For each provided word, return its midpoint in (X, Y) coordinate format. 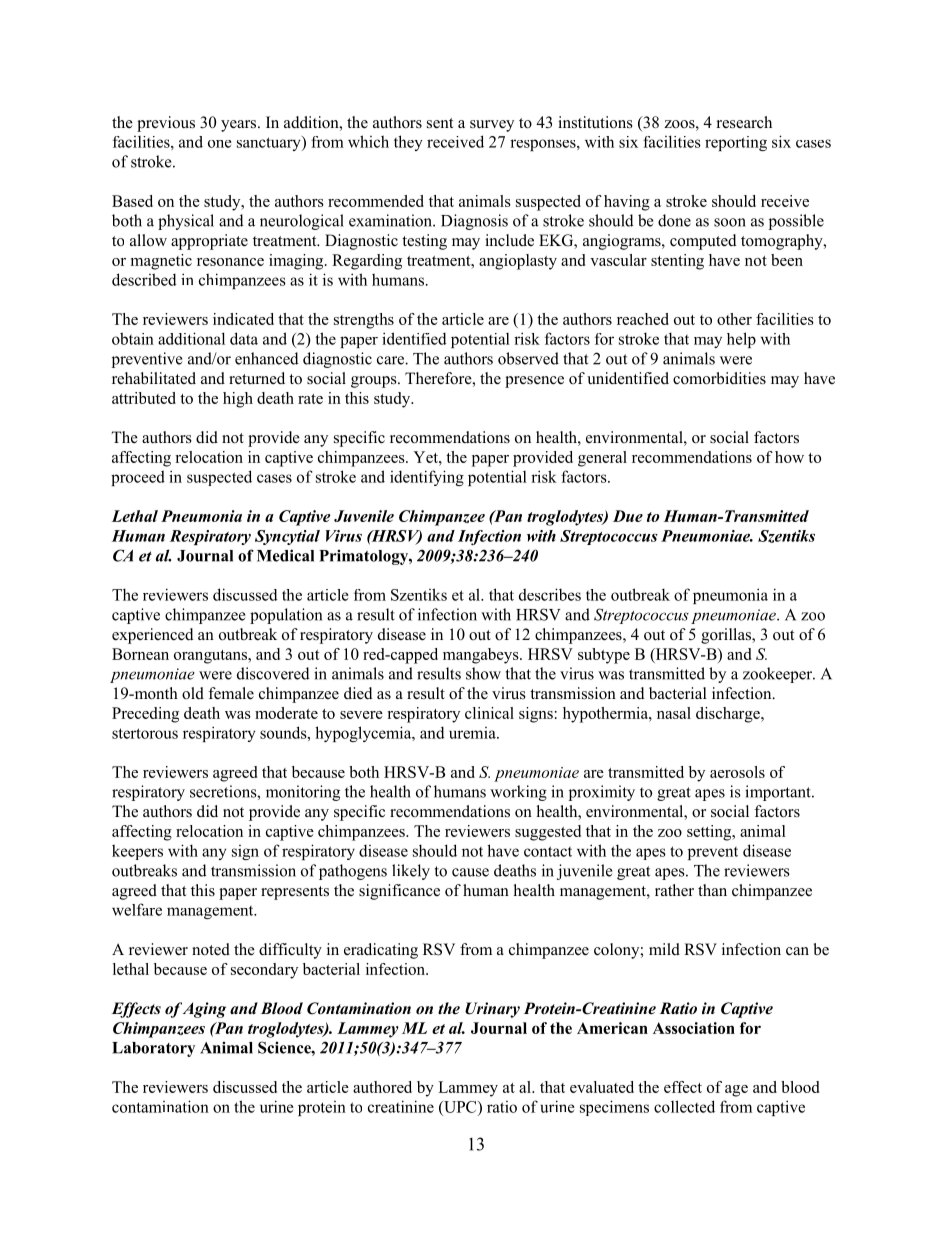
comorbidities (719, 378)
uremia (473, 733)
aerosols (737, 772)
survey (492, 126)
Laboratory (153, 1049)
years (240, 126)
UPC (460, 1107)
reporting (736, 143)
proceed (138, 478)
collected (684, 1106)
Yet (426, 457)
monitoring (303, 793)
